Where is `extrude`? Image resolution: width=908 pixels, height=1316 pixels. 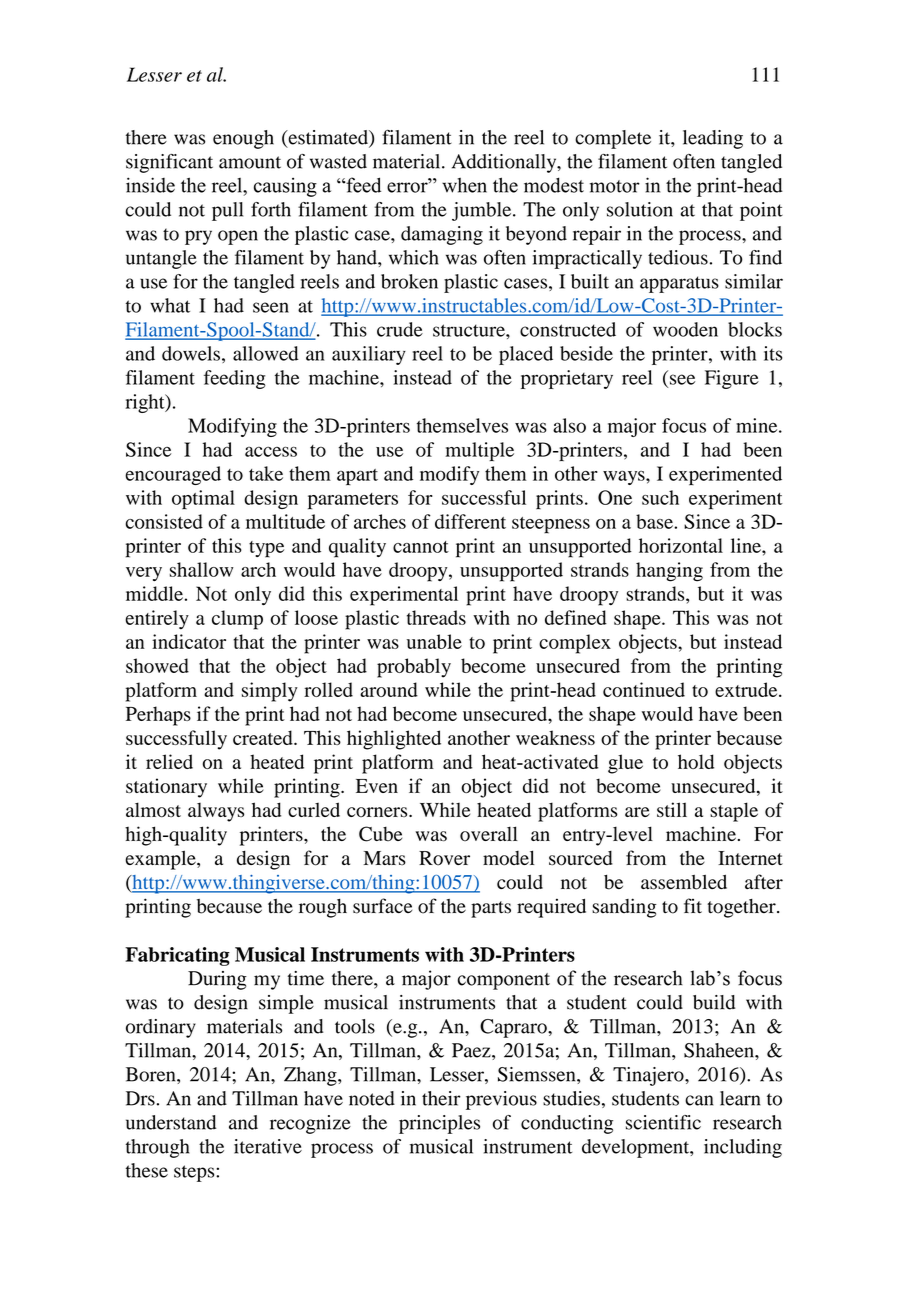 extrude is located at coordinates (747, 689).
